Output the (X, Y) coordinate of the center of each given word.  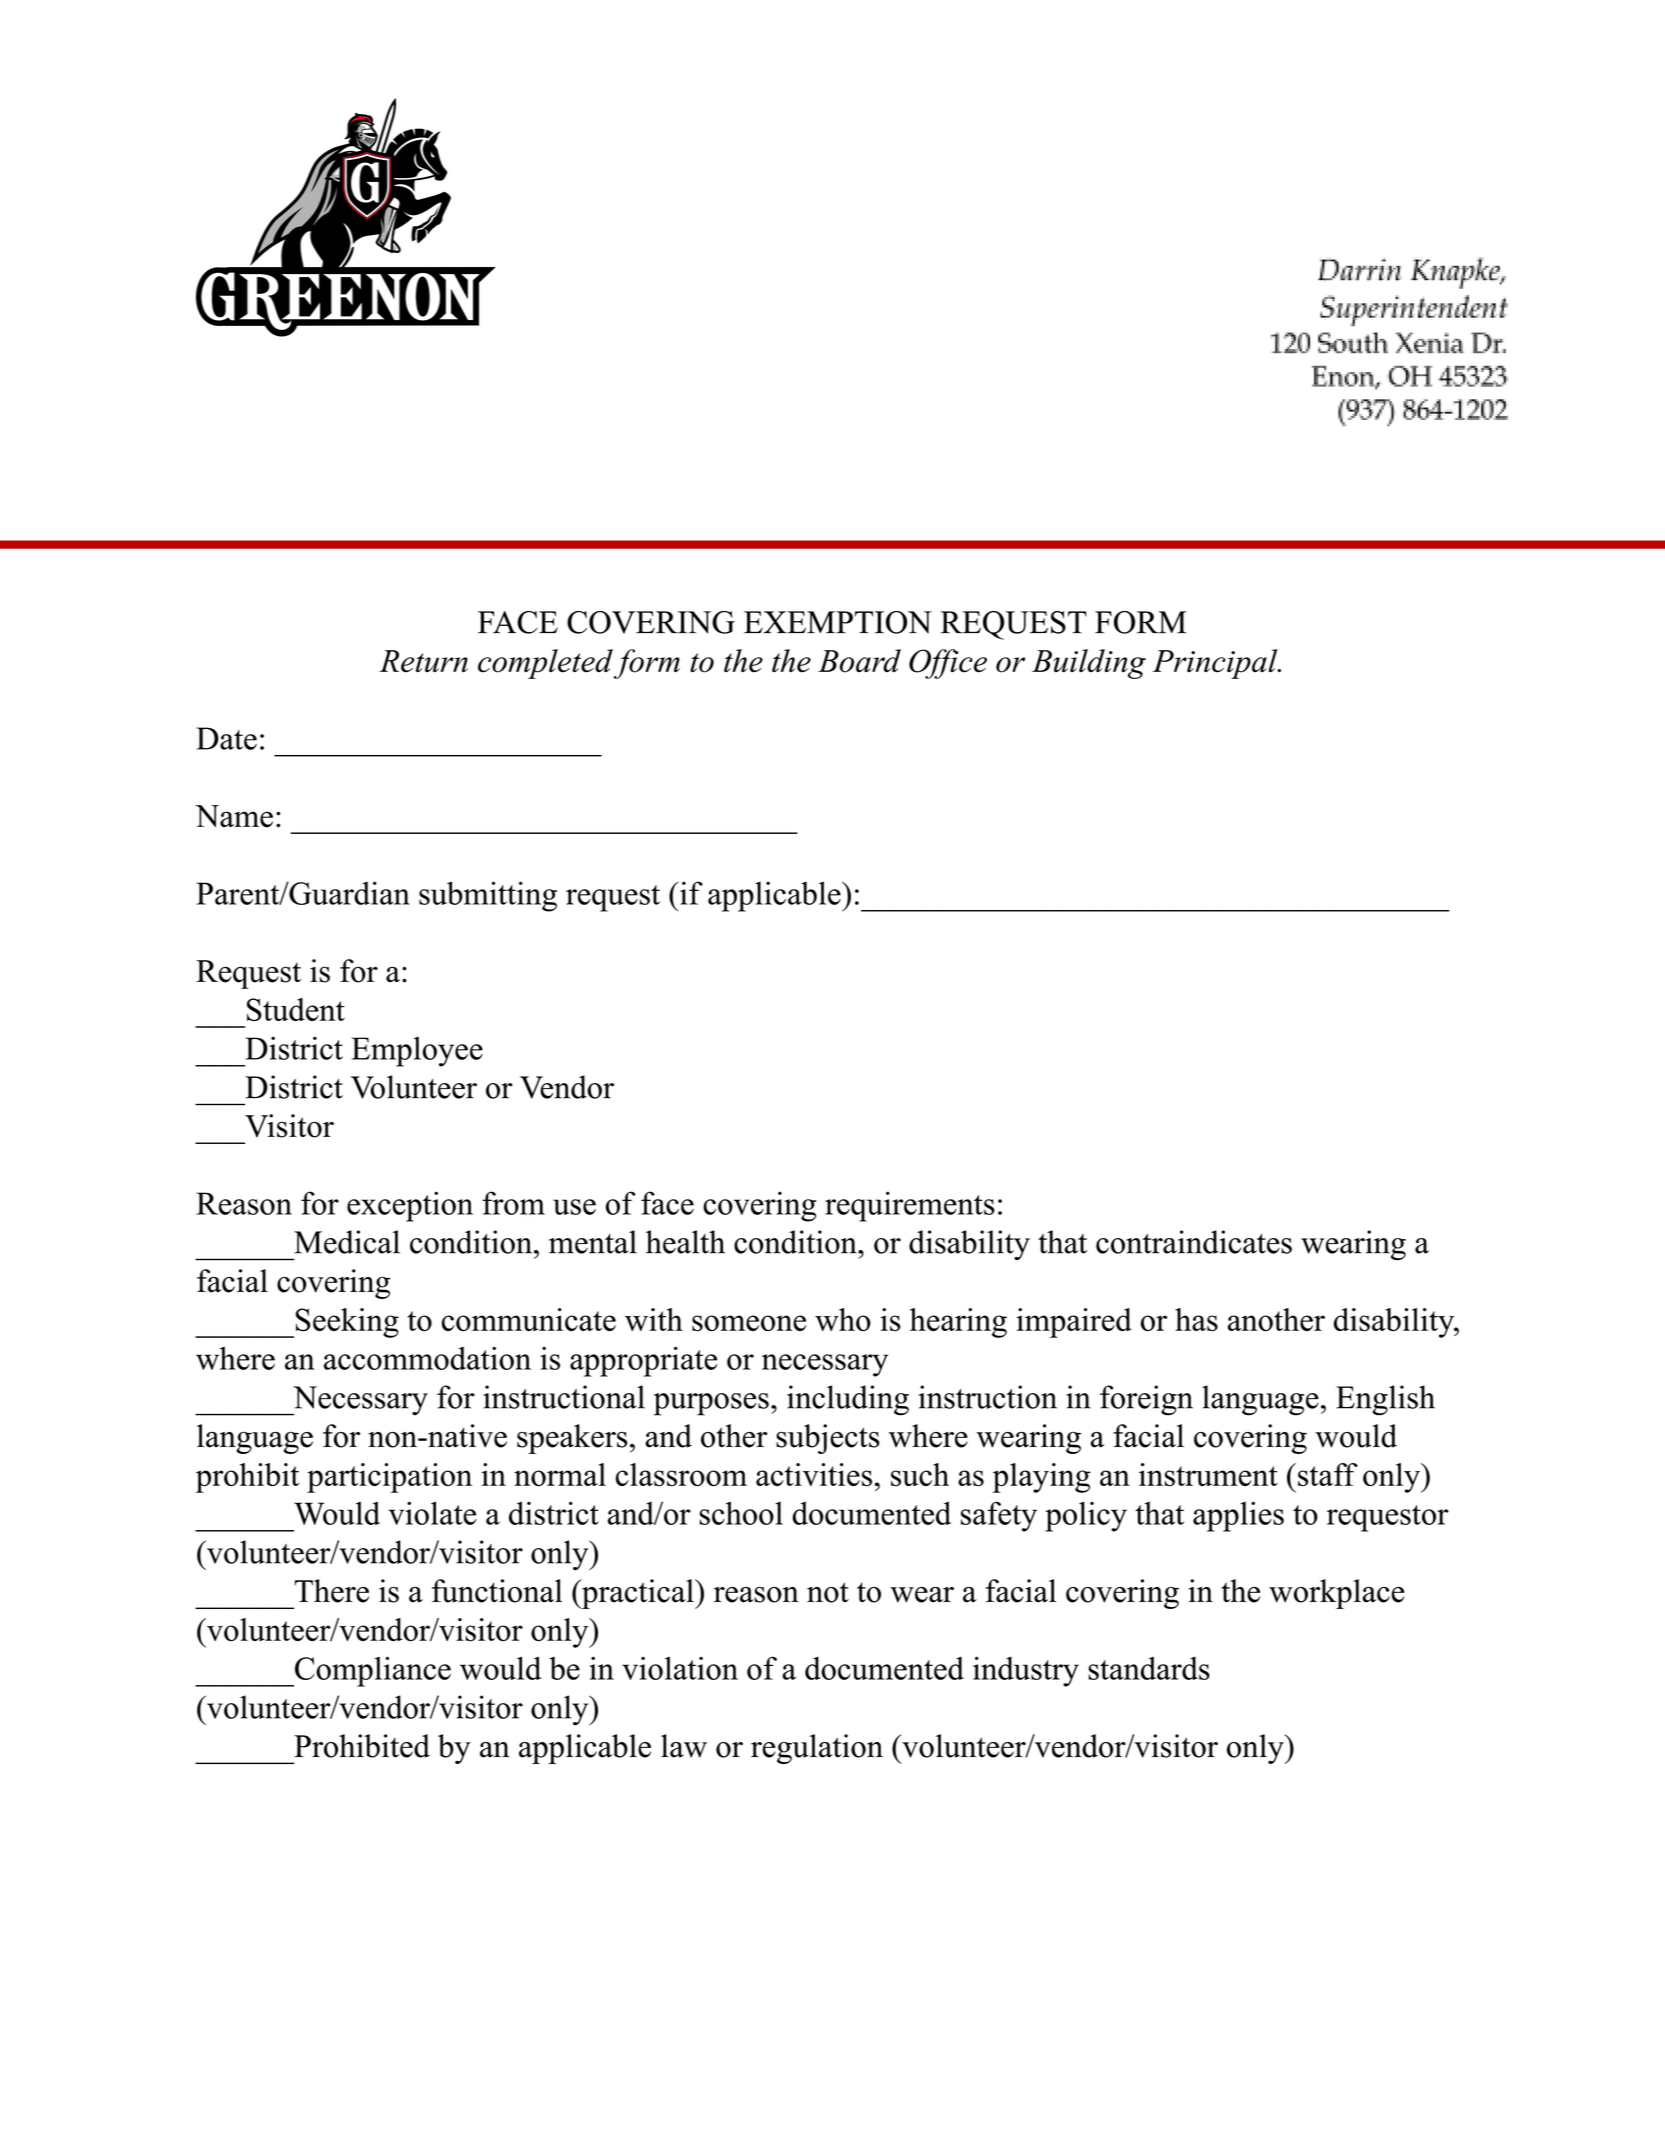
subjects (827, 1439)
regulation (817, 1749)
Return (423, 661)
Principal (1215, 664)
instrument (1208, 1475)
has (1196, 1320)
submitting (488, 896)
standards (1149, 1668)
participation (389, 1478)
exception (410, 1206)
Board (859, 661)
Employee (417, 1052)
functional (497, 1591)
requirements (910, 1206)
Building (1089, 664)
